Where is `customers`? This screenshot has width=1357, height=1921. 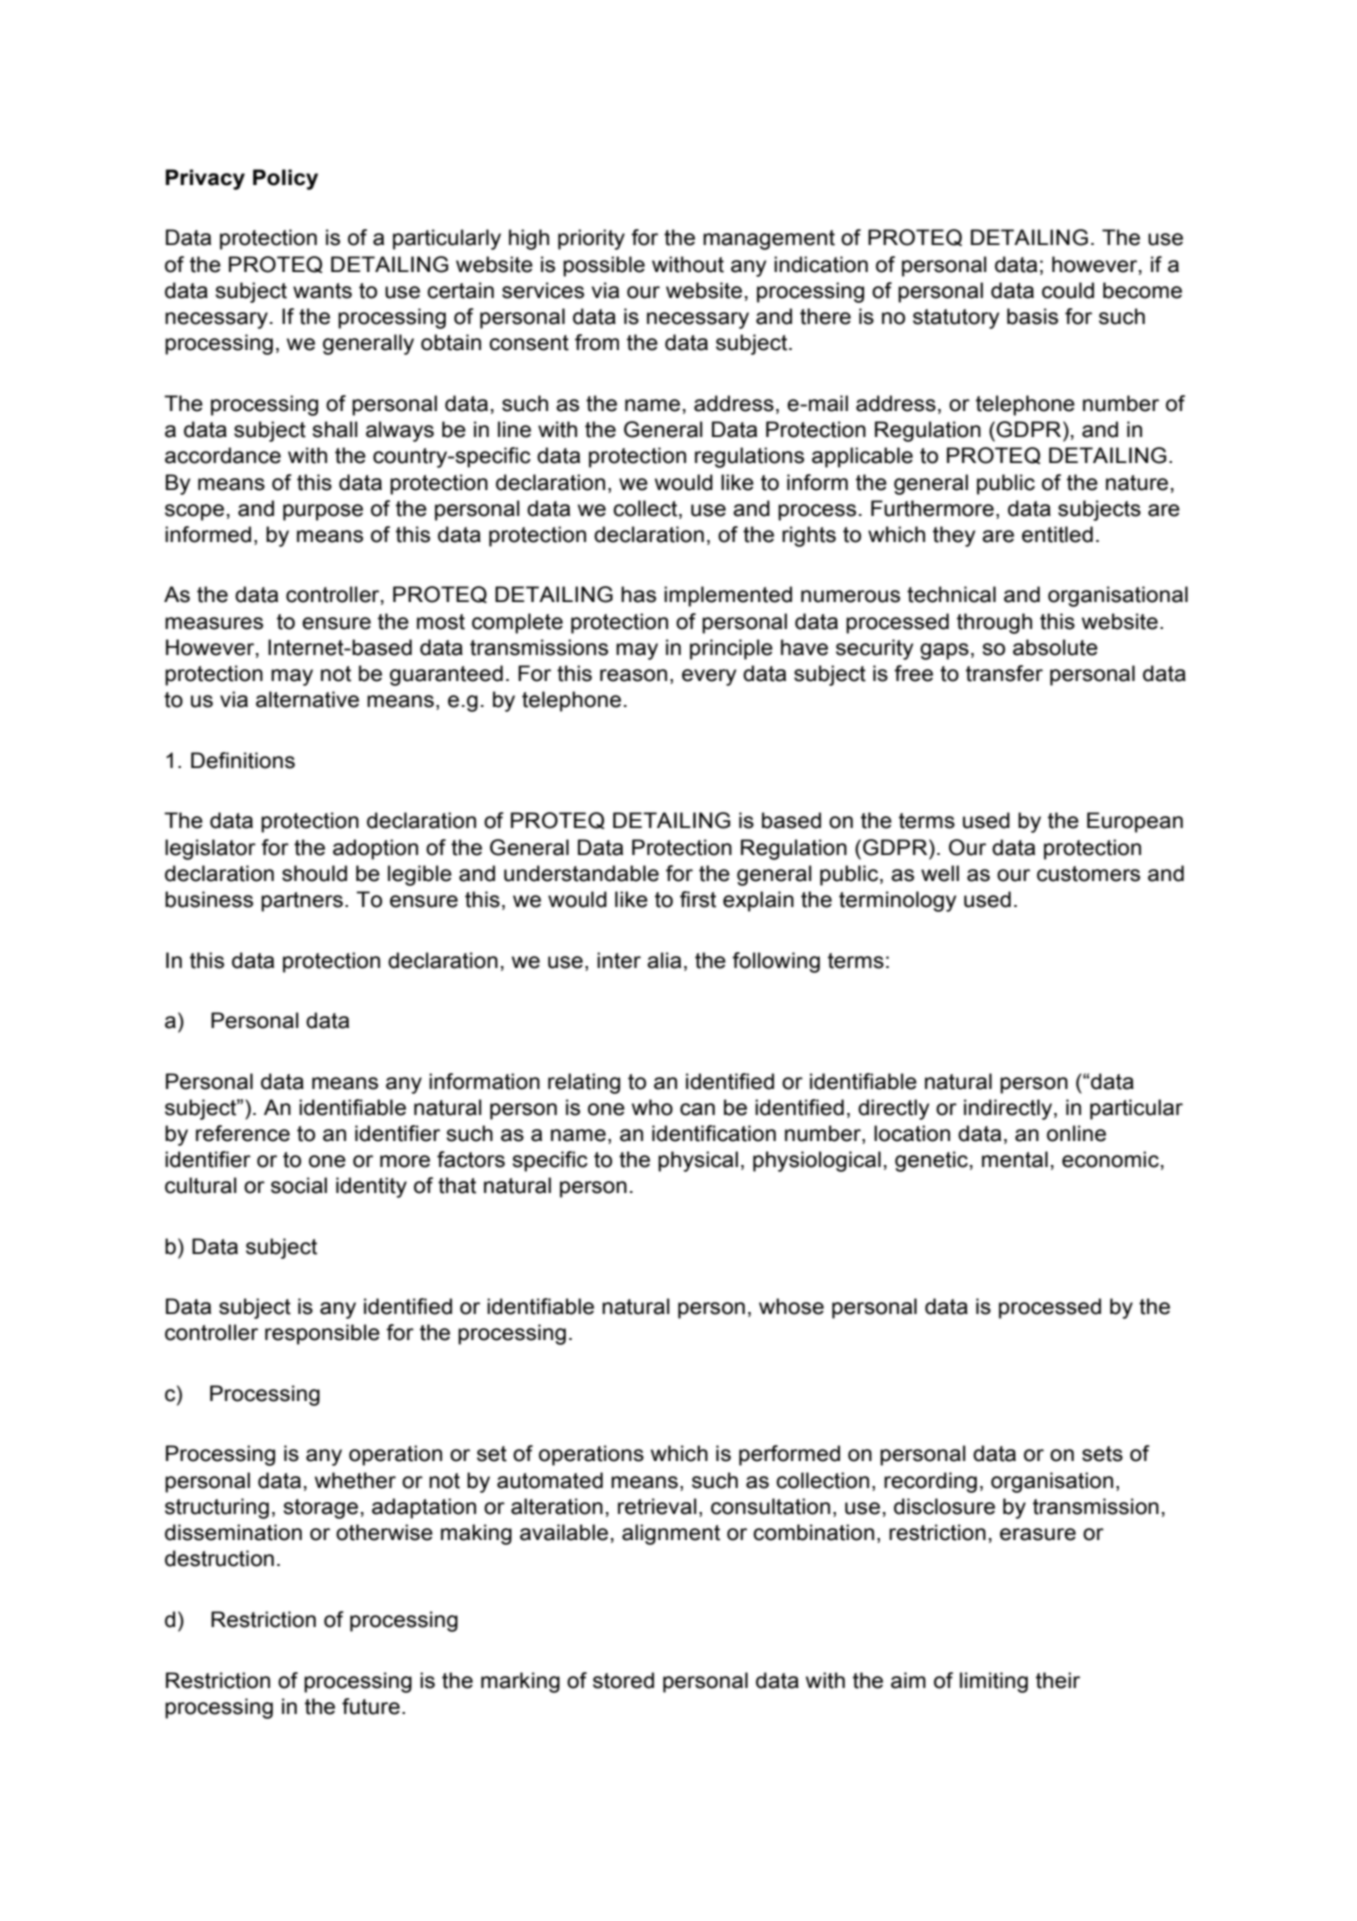
customers is located at coordinates (1088, 874).
